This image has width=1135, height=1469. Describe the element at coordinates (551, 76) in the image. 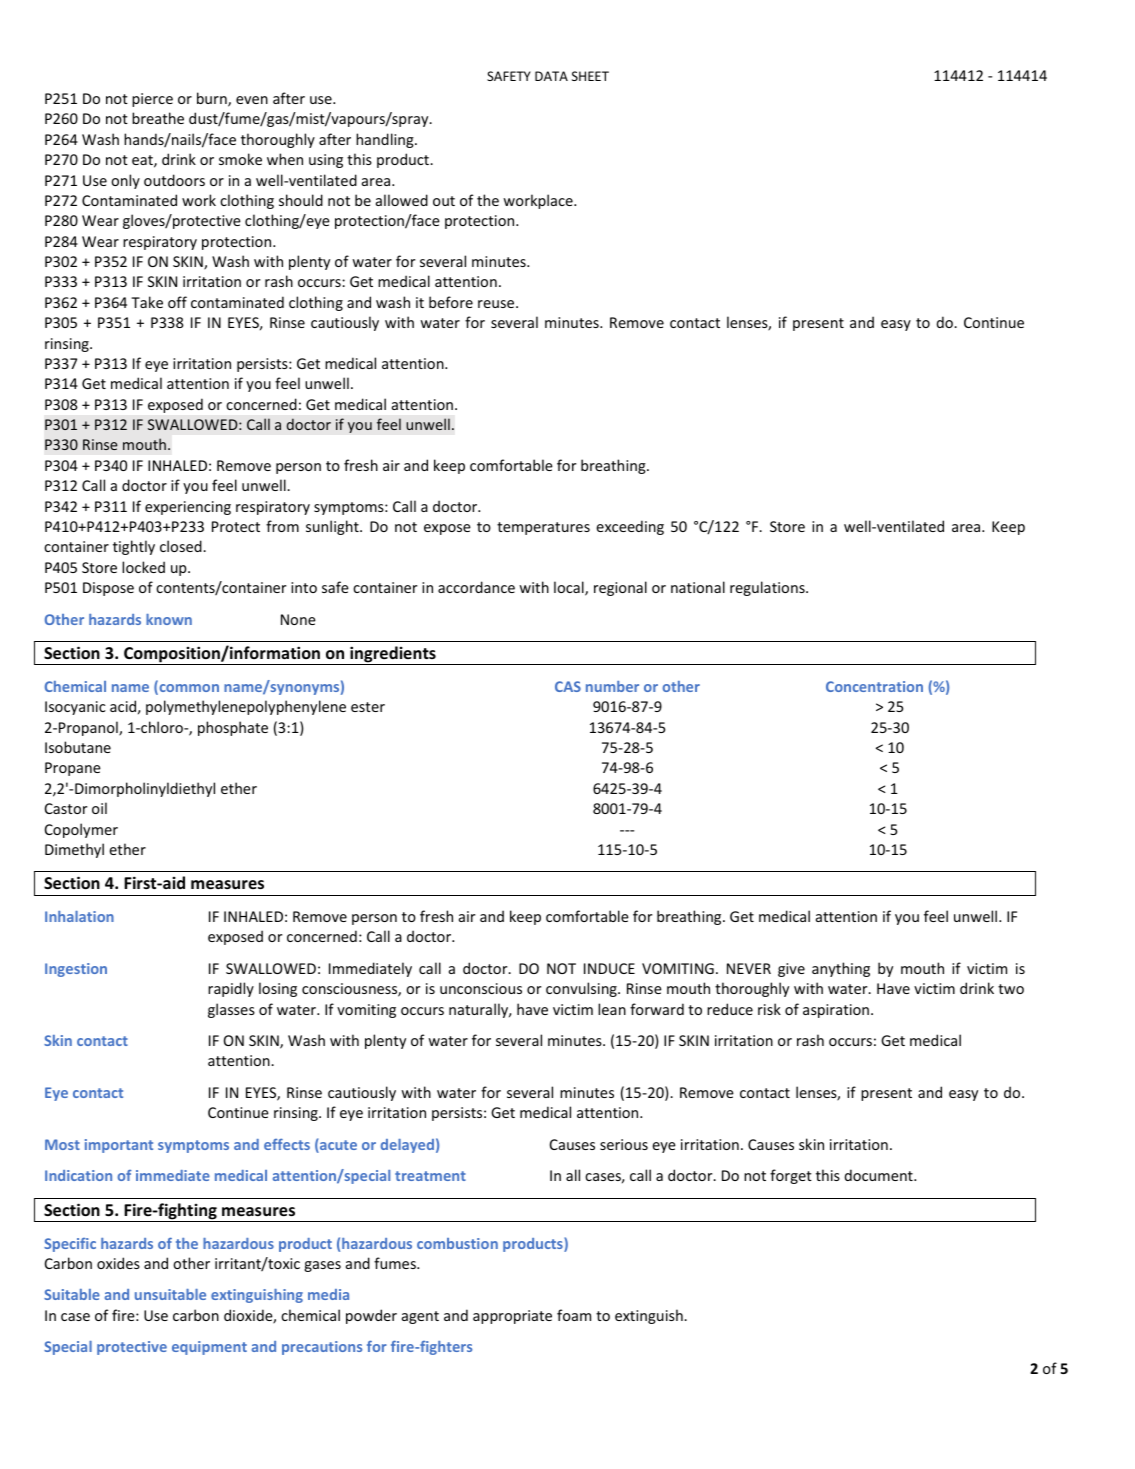

I see `DATA` at that location.
